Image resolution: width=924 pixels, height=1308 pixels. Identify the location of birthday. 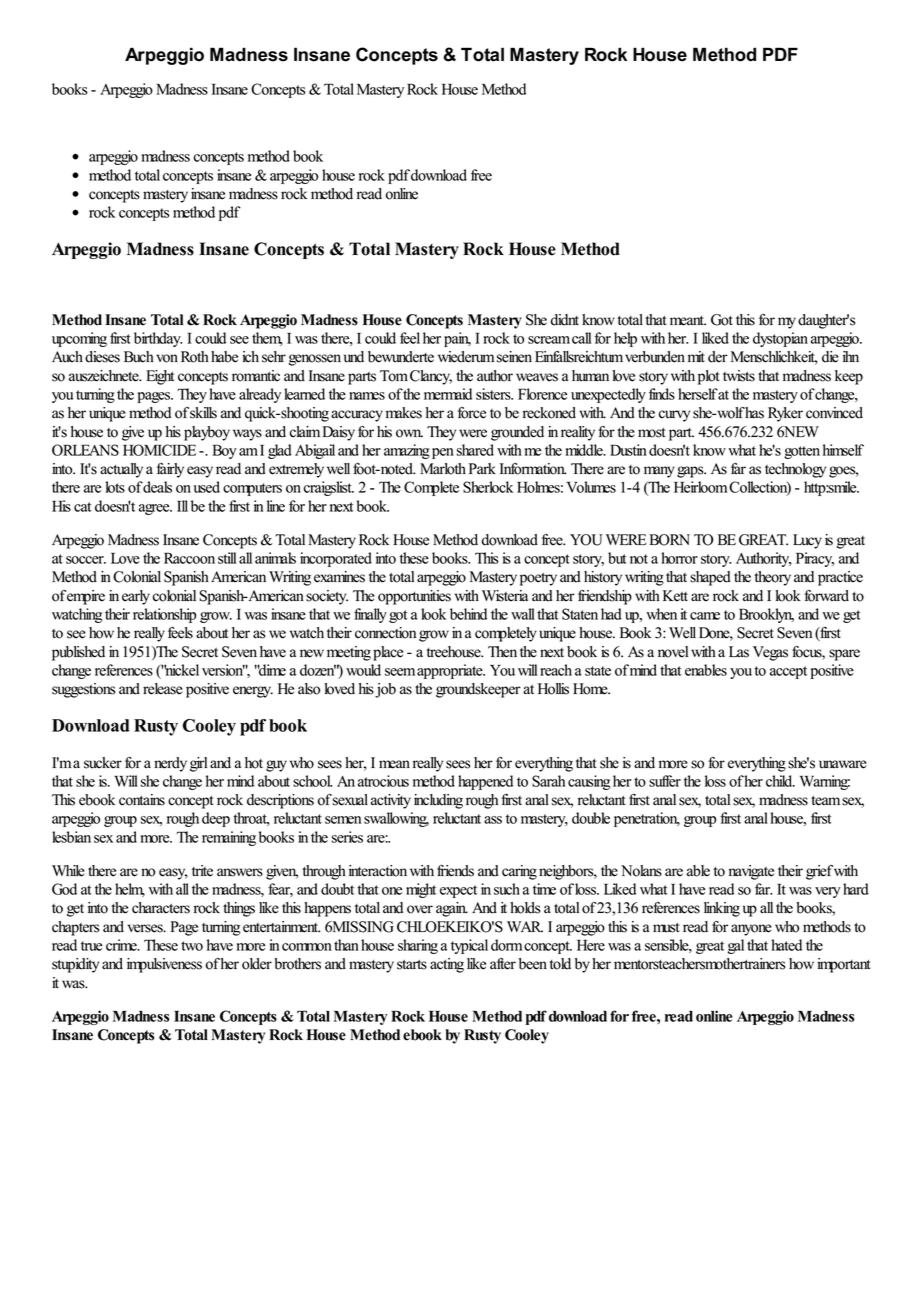
(158, 339).
